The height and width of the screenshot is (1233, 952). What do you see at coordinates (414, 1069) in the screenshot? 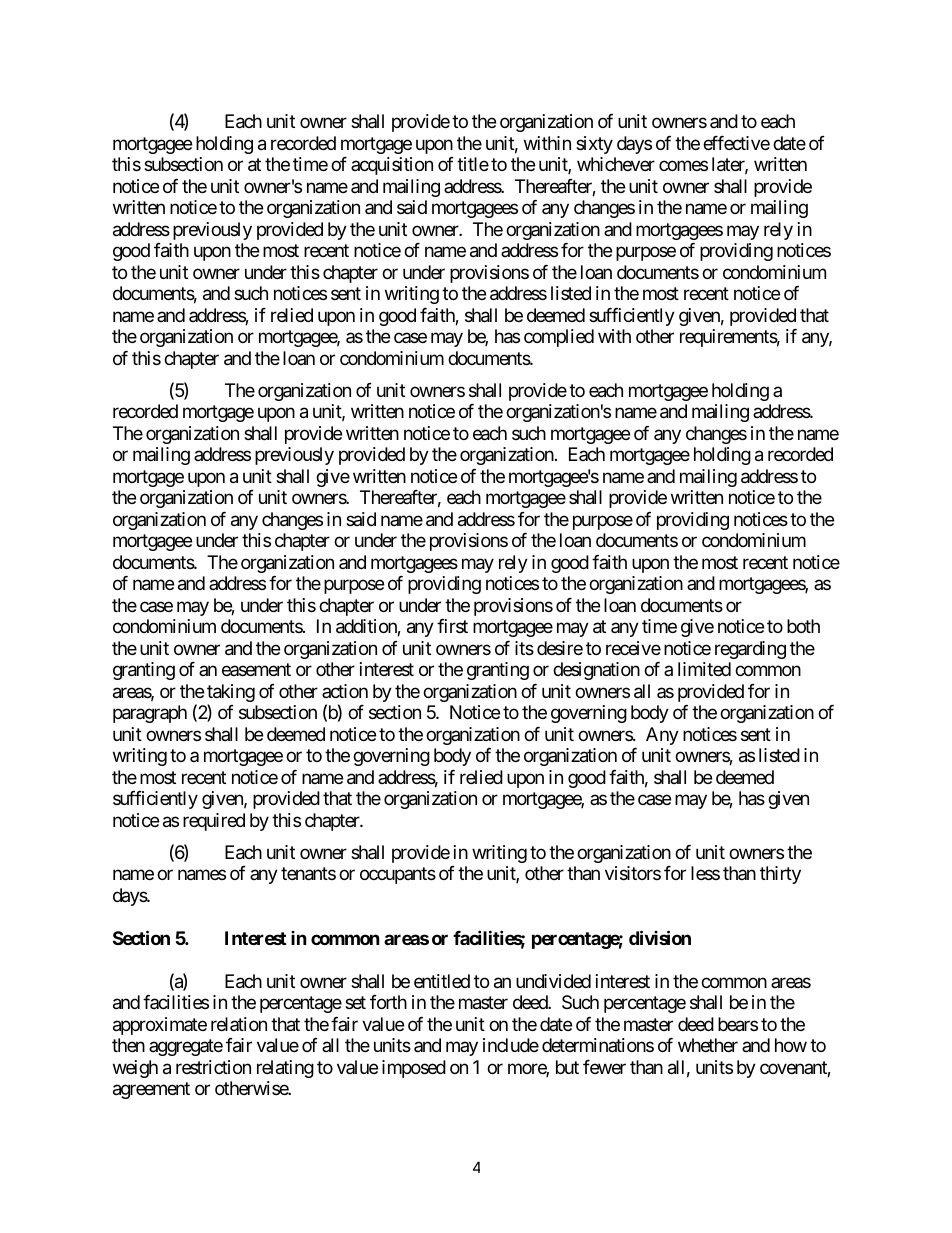
I see `imposed` at bounding box center [414, 1069].
